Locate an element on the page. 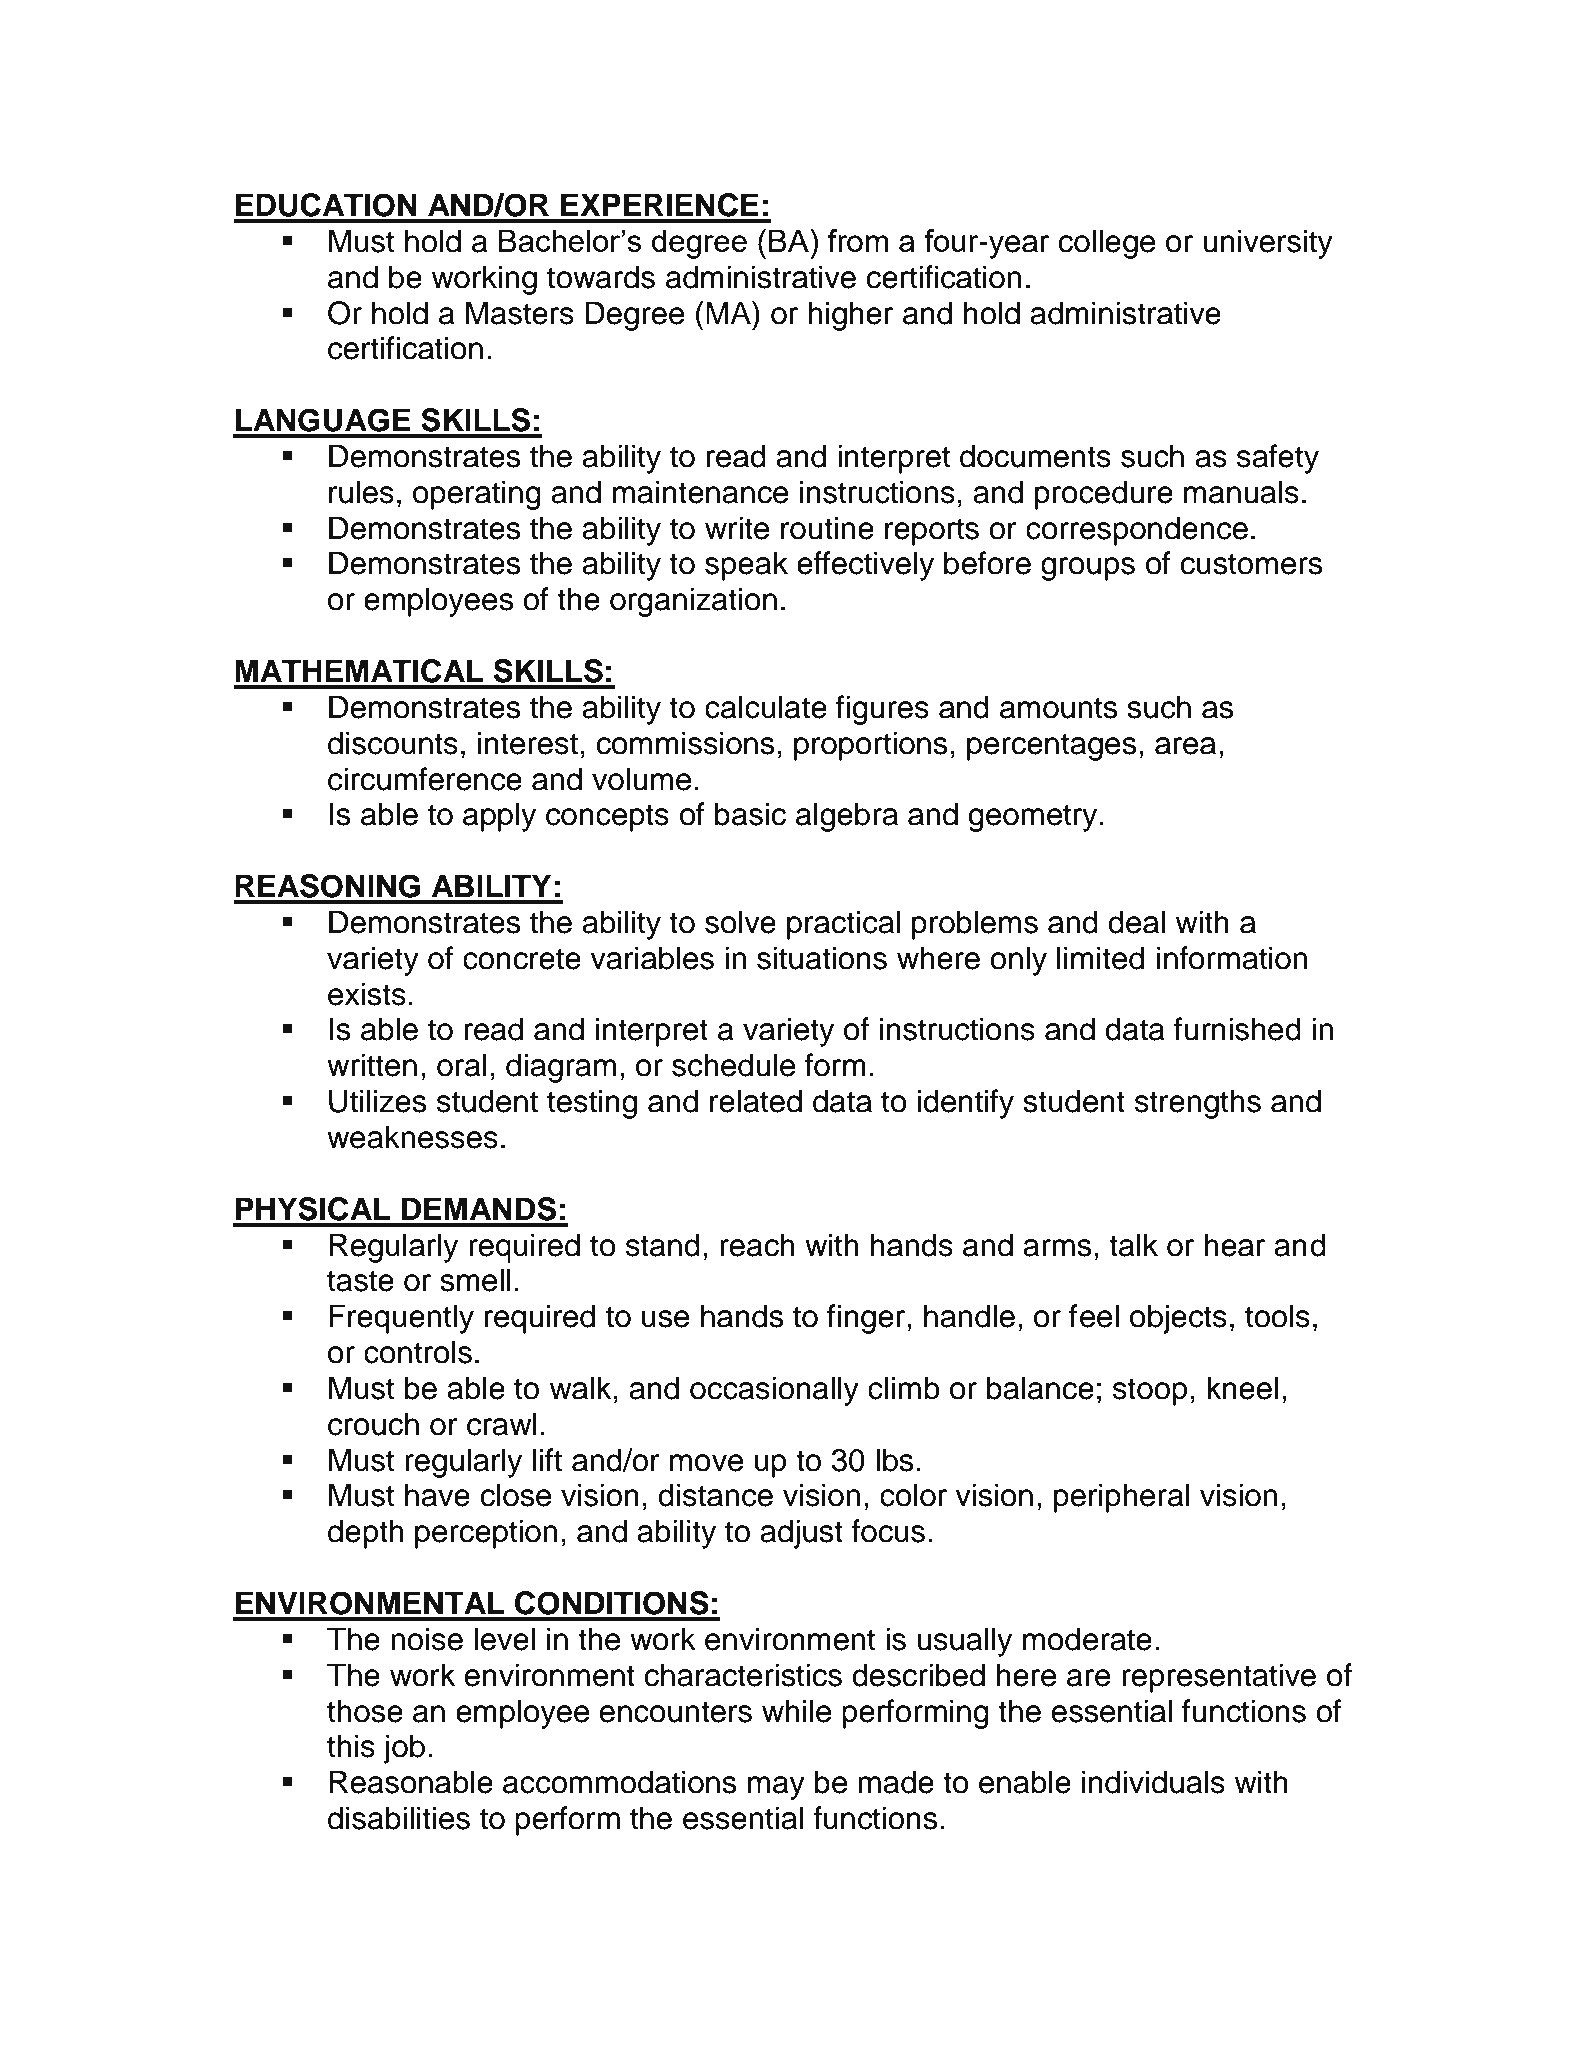  oral is located at coordinates (462, 1065).
